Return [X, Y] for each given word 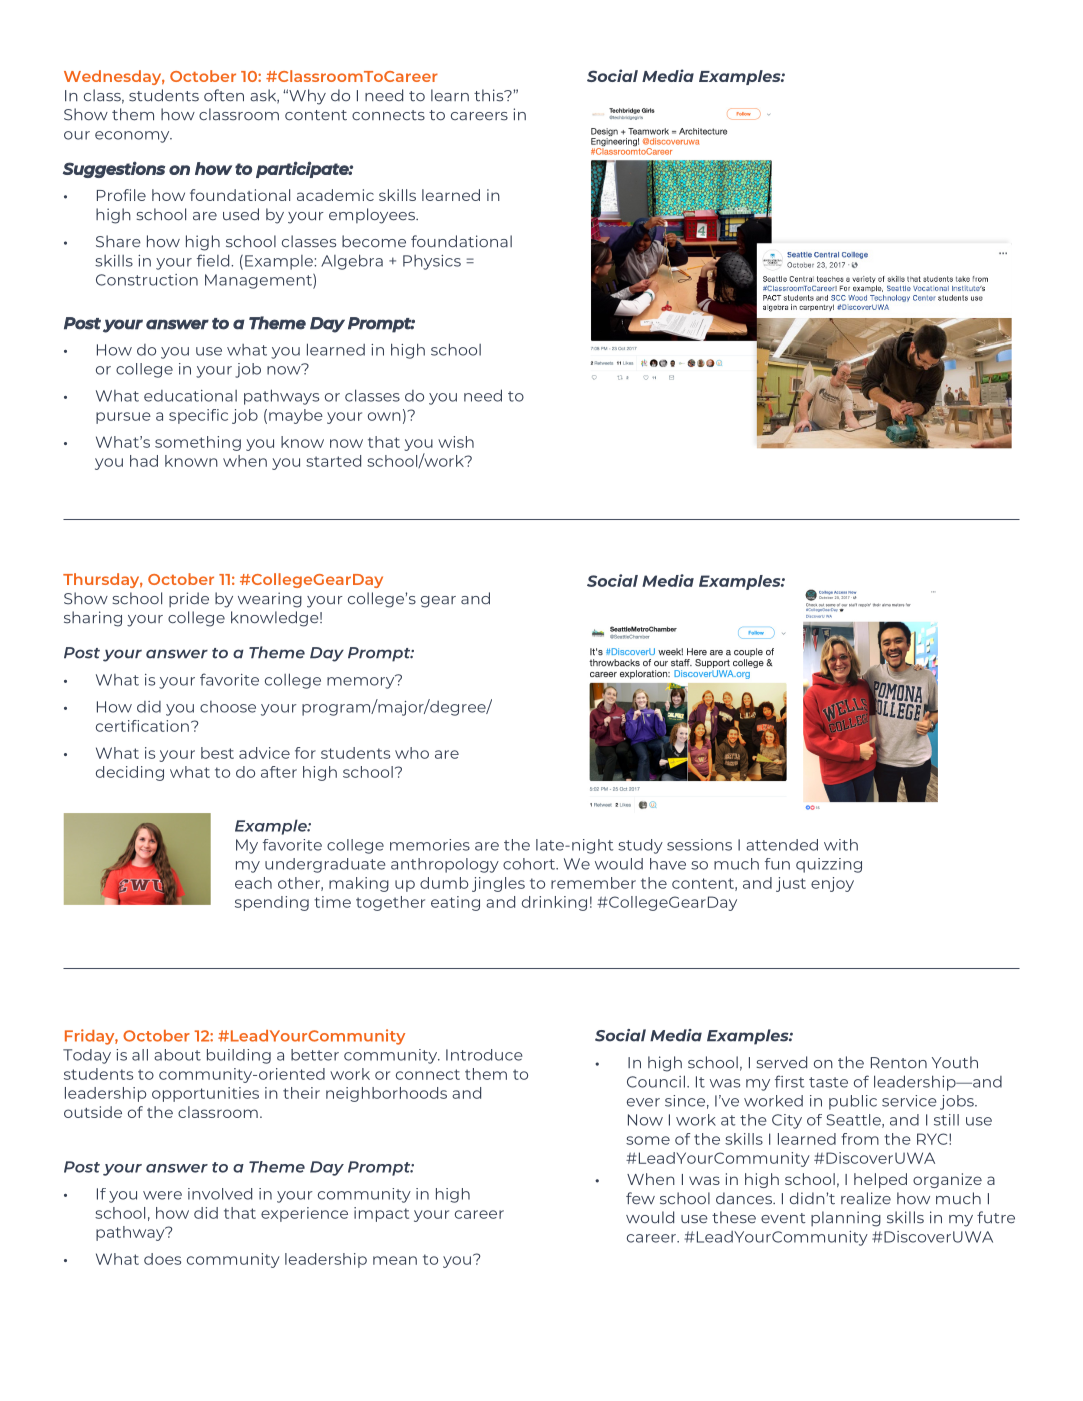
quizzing [829, 865]
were [162, 1195]
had [144, 461]
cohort [530, 864]
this [490, 95]
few [640, 1198]
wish [456, 442]
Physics [432, 262]
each [253, 883]
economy [133, 137]
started [333, 461]
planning [846, 1219]
